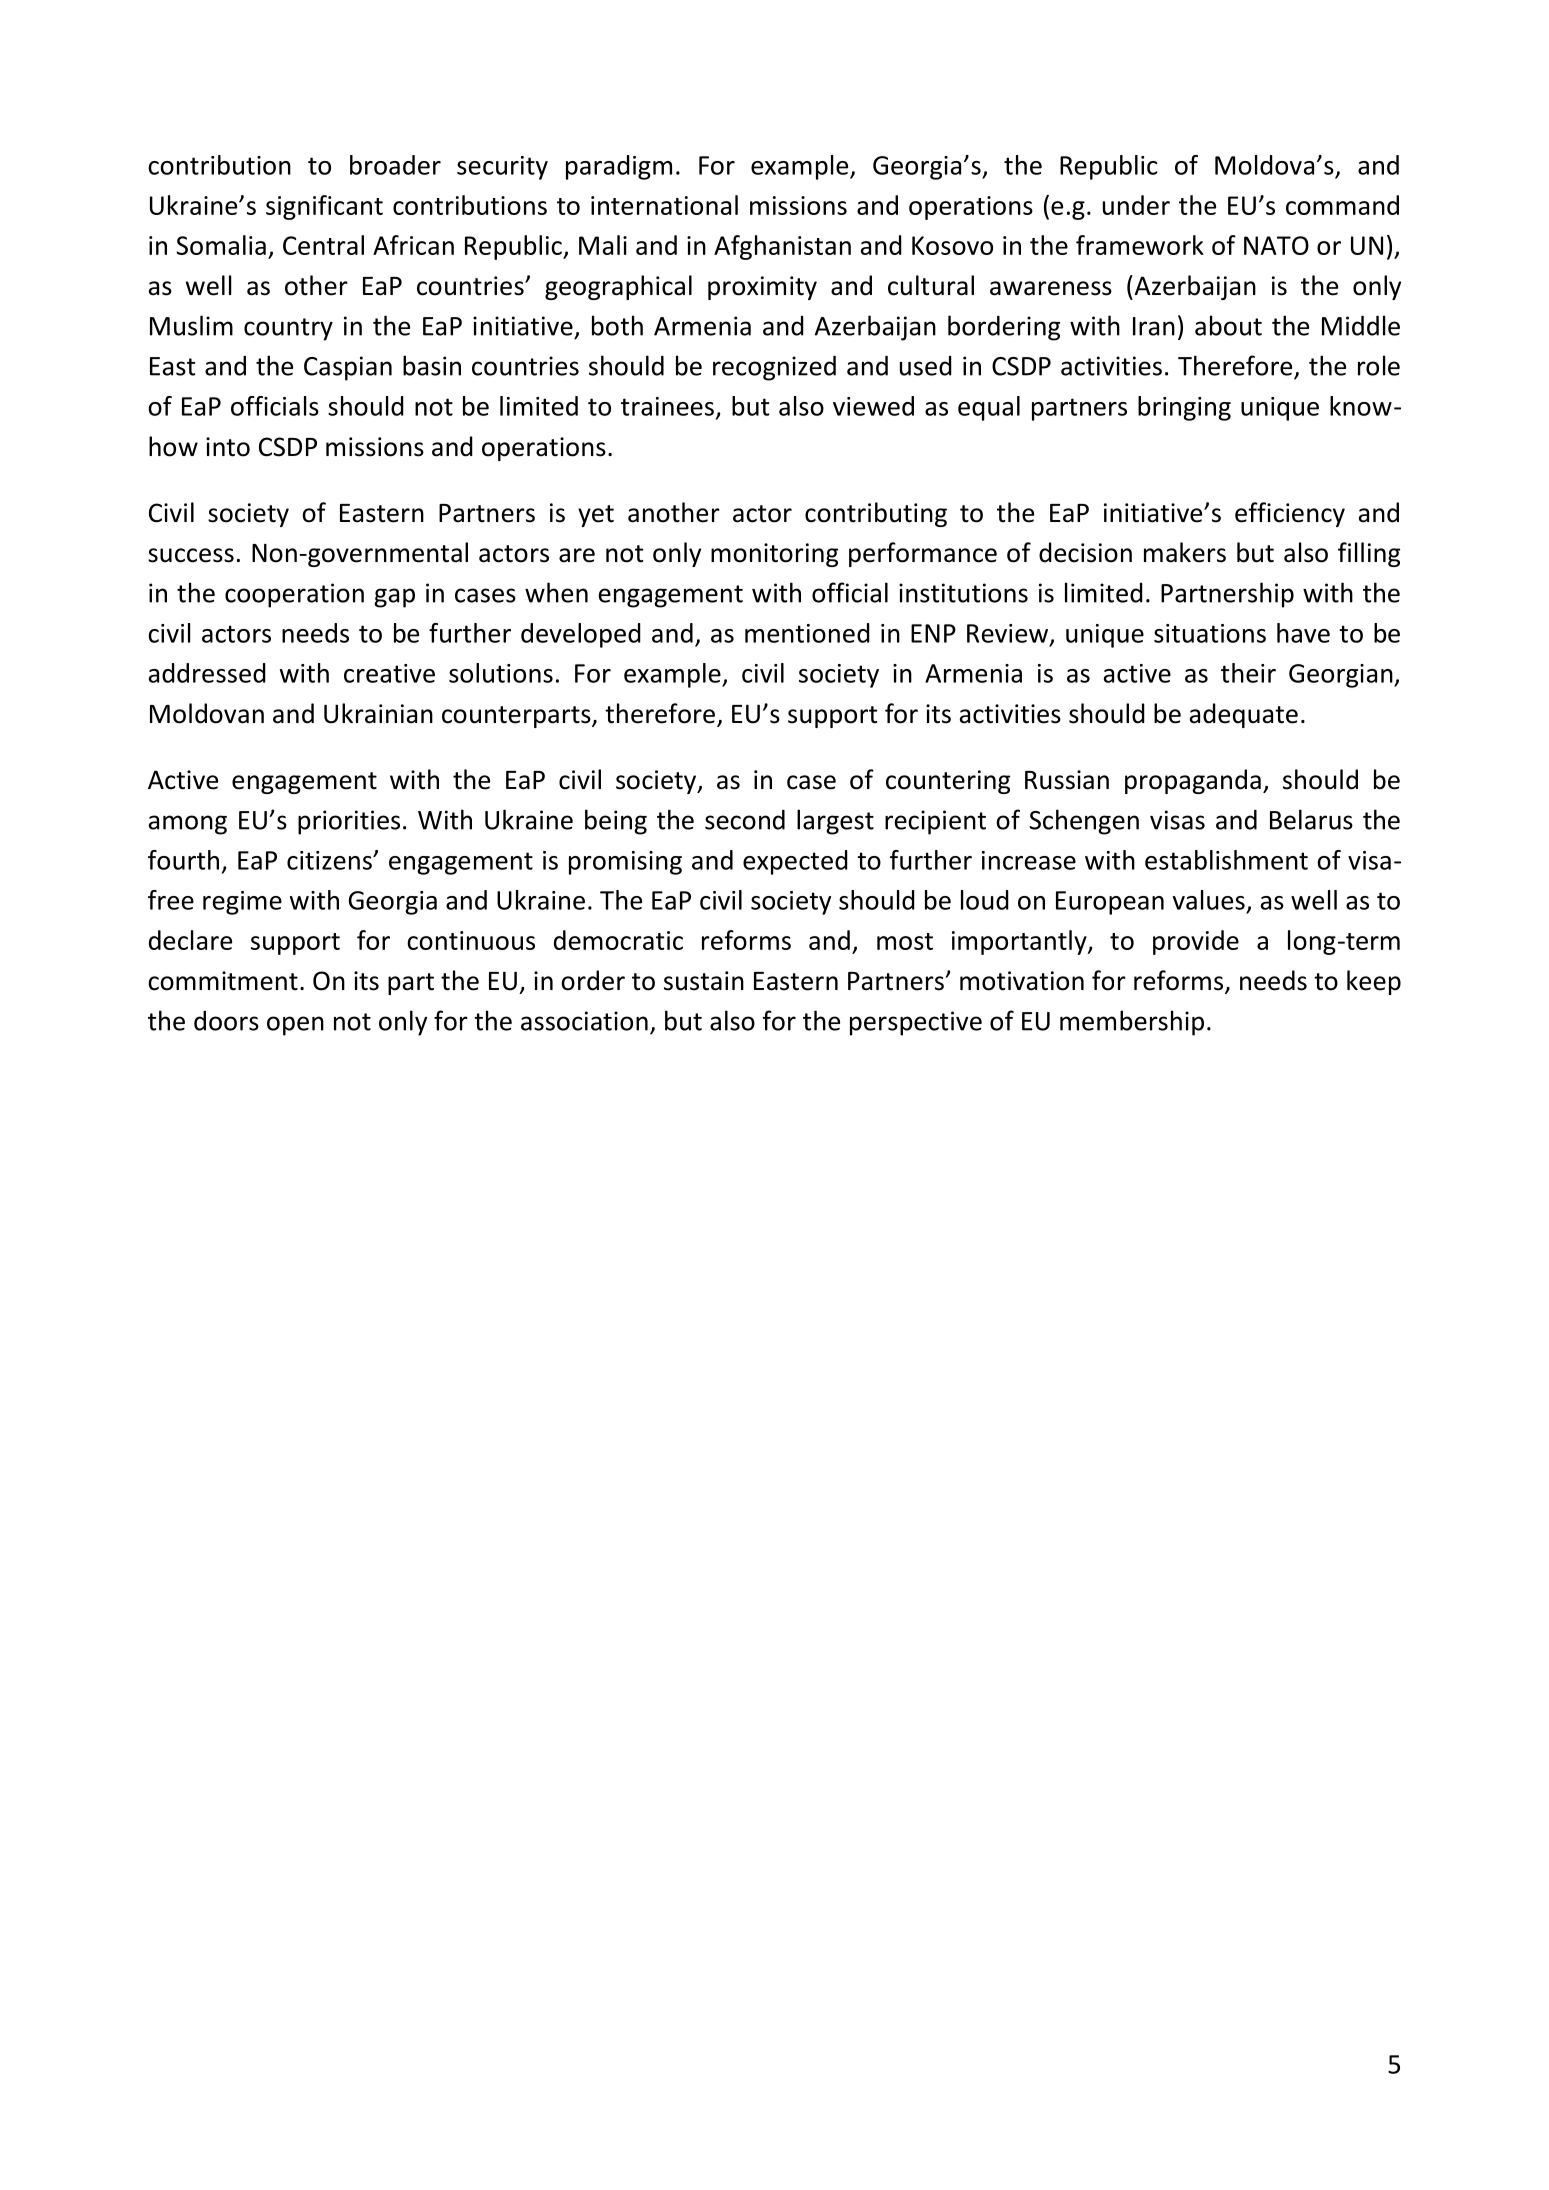 This screenshot has height=2190, width=1549. I want to click on adequate, so click(1244, 715).
